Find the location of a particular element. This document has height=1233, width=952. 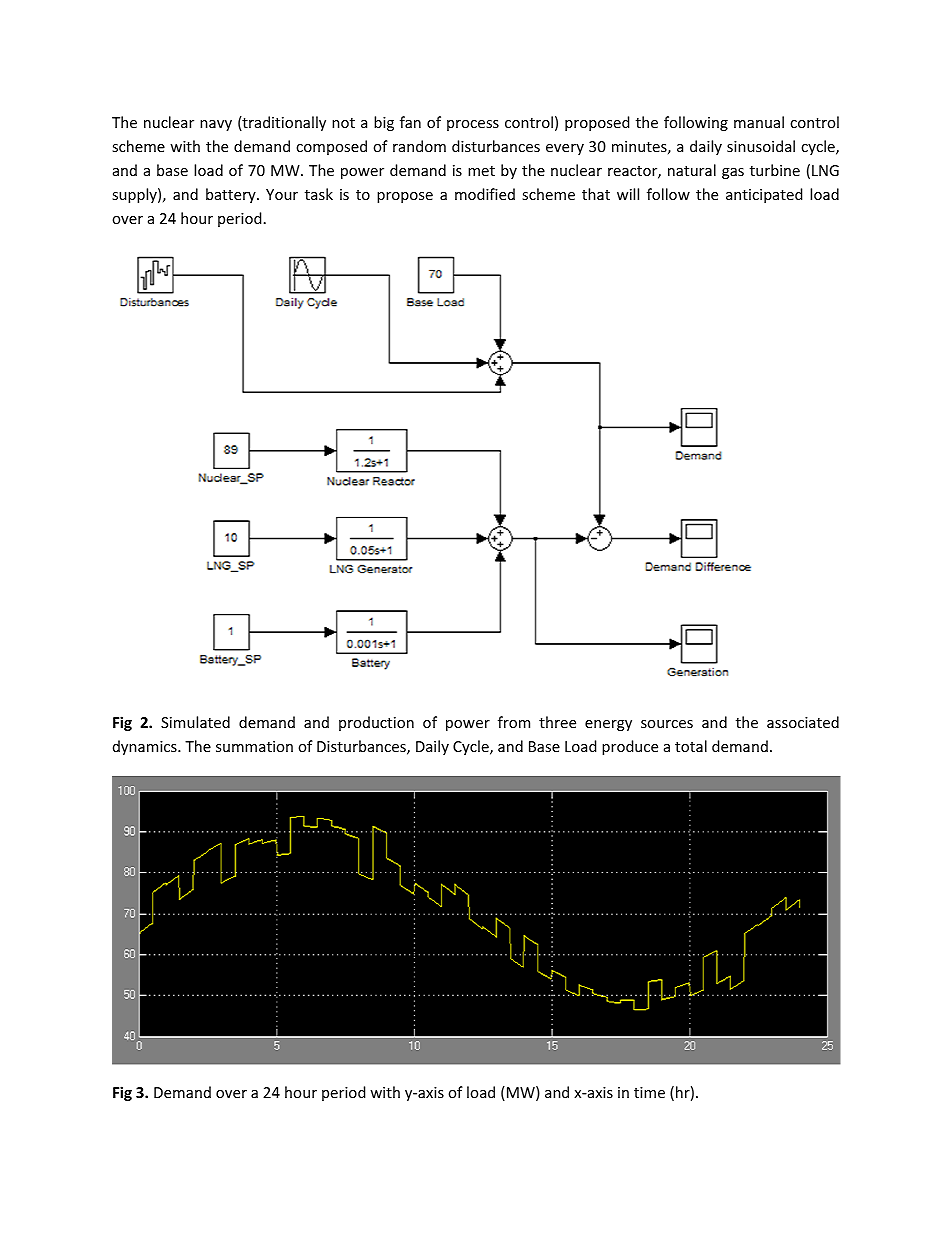

sinusoidal is located at coordinates (761, 146).
